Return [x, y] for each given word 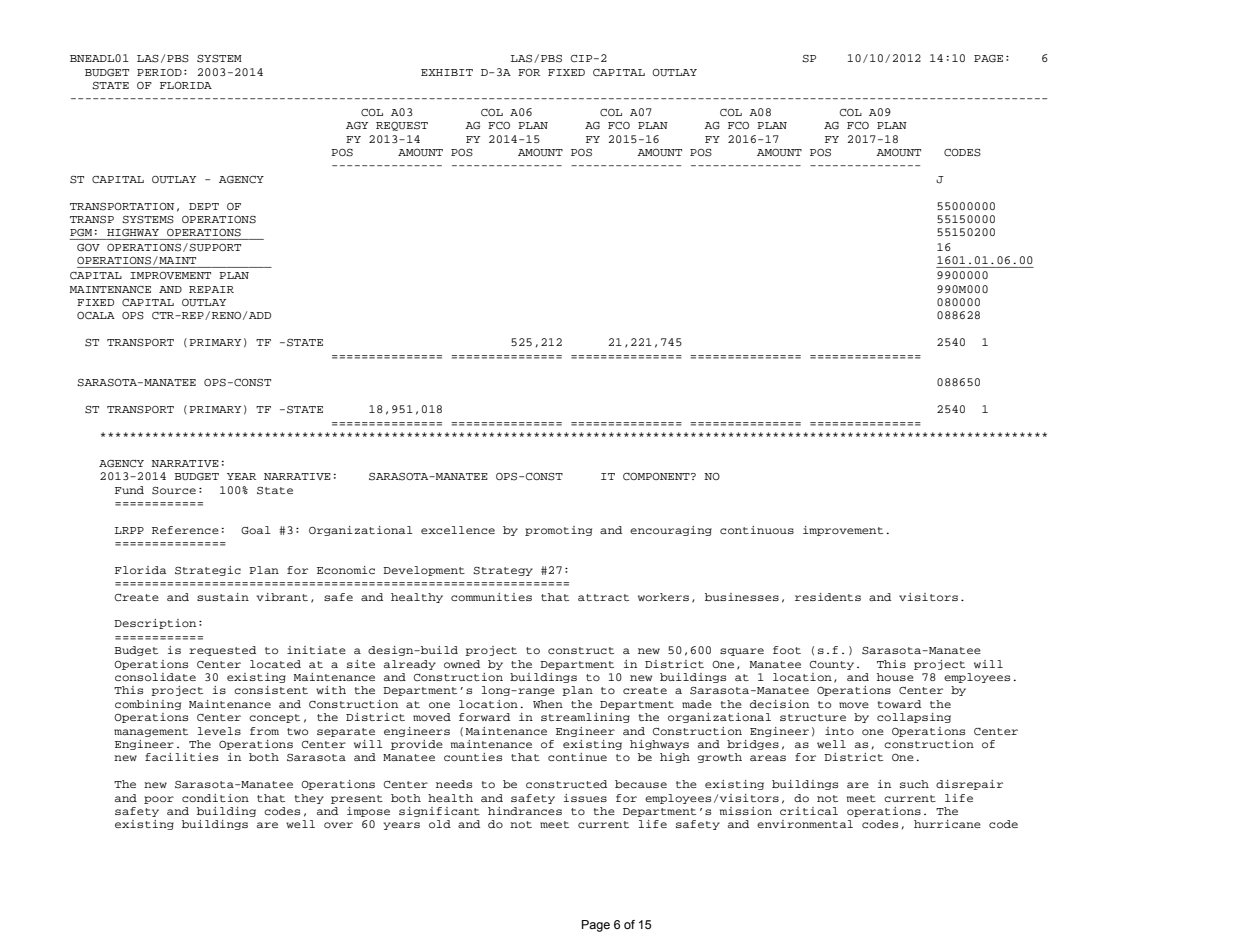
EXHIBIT [447, 72]
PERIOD [159, 72]
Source [174, 490]
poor [159, 800]
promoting [558, 531]
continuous [757, 530]
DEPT [204, 206]
